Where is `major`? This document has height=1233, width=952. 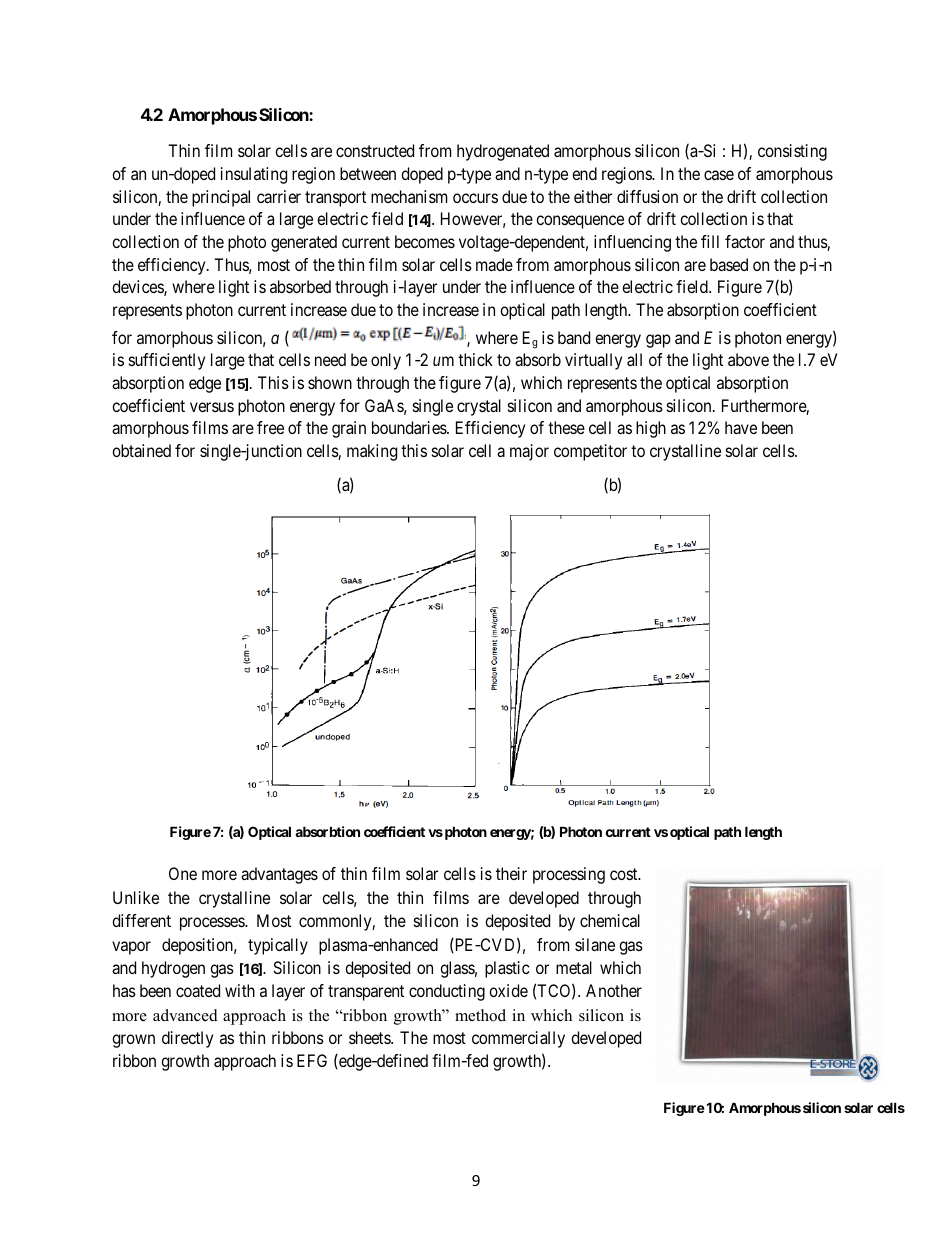 major is located at coordinates (529, 452).
